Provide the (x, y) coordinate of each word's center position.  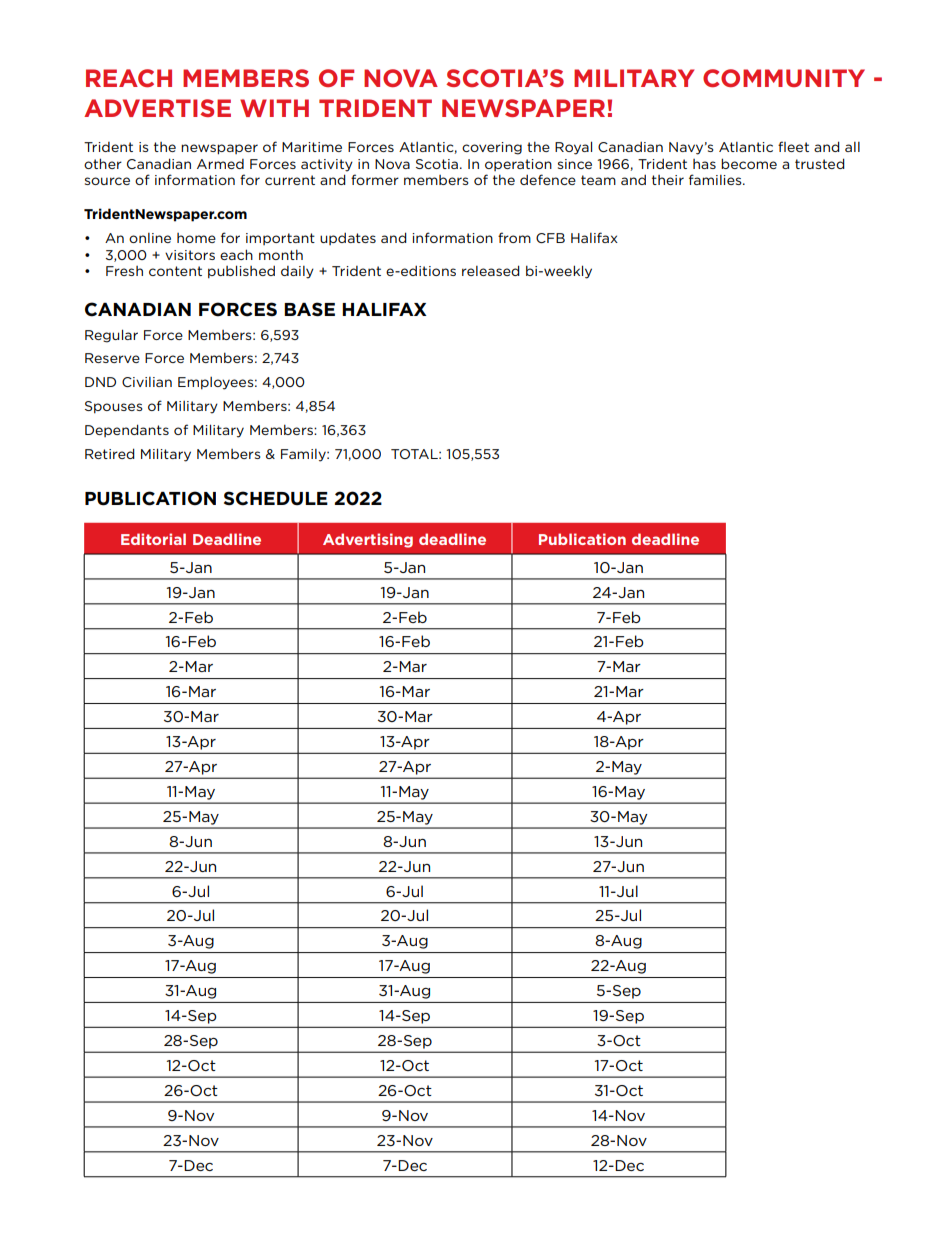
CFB (550, 238)
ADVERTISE (157, 108)
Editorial (153, 539)
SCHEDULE (276, 498)
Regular (111, 336)
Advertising (368, 540)
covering (492, 148)
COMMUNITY (784, 78)
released (491, 270)
